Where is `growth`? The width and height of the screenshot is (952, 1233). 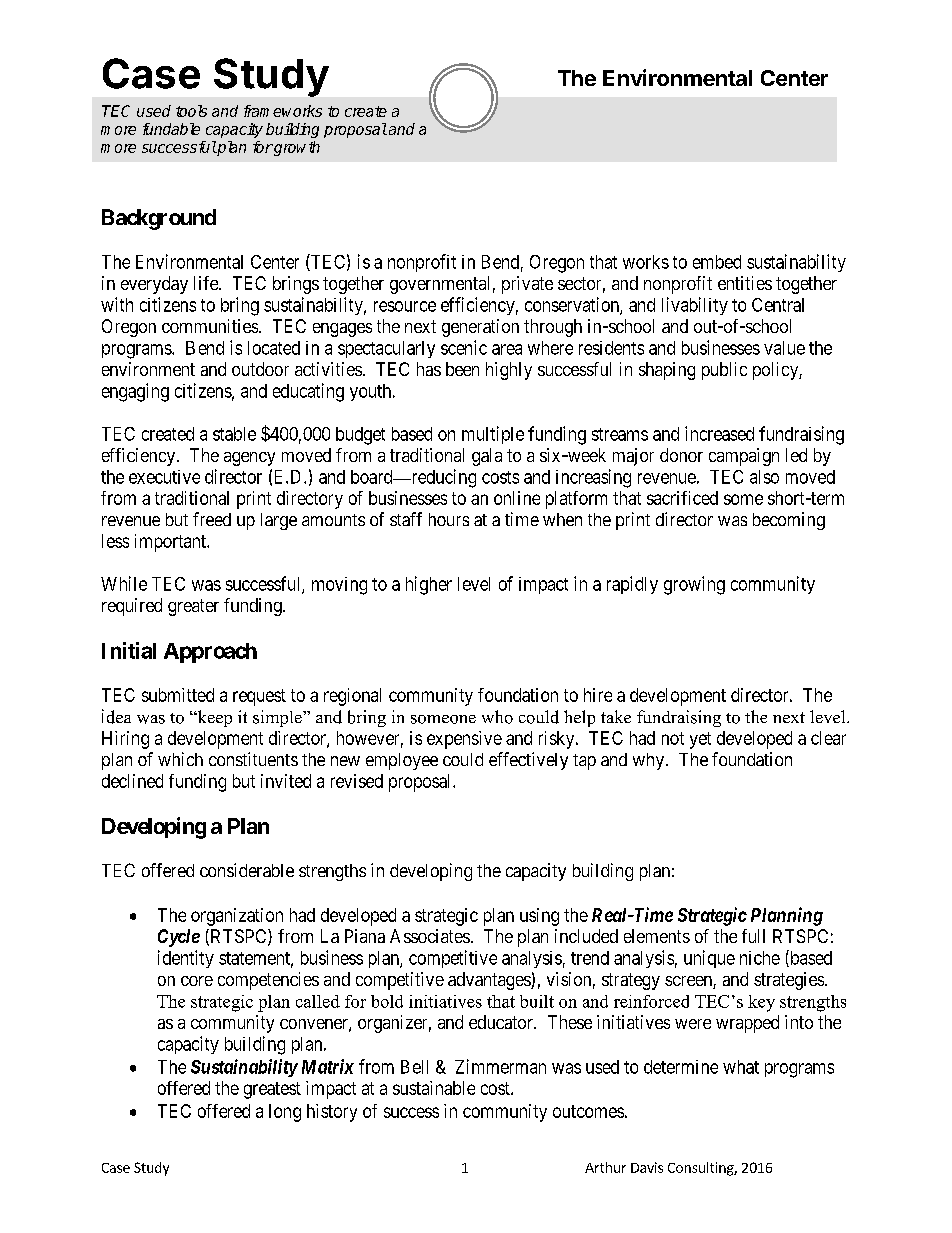
growth is located at coordinates (296, 148).
